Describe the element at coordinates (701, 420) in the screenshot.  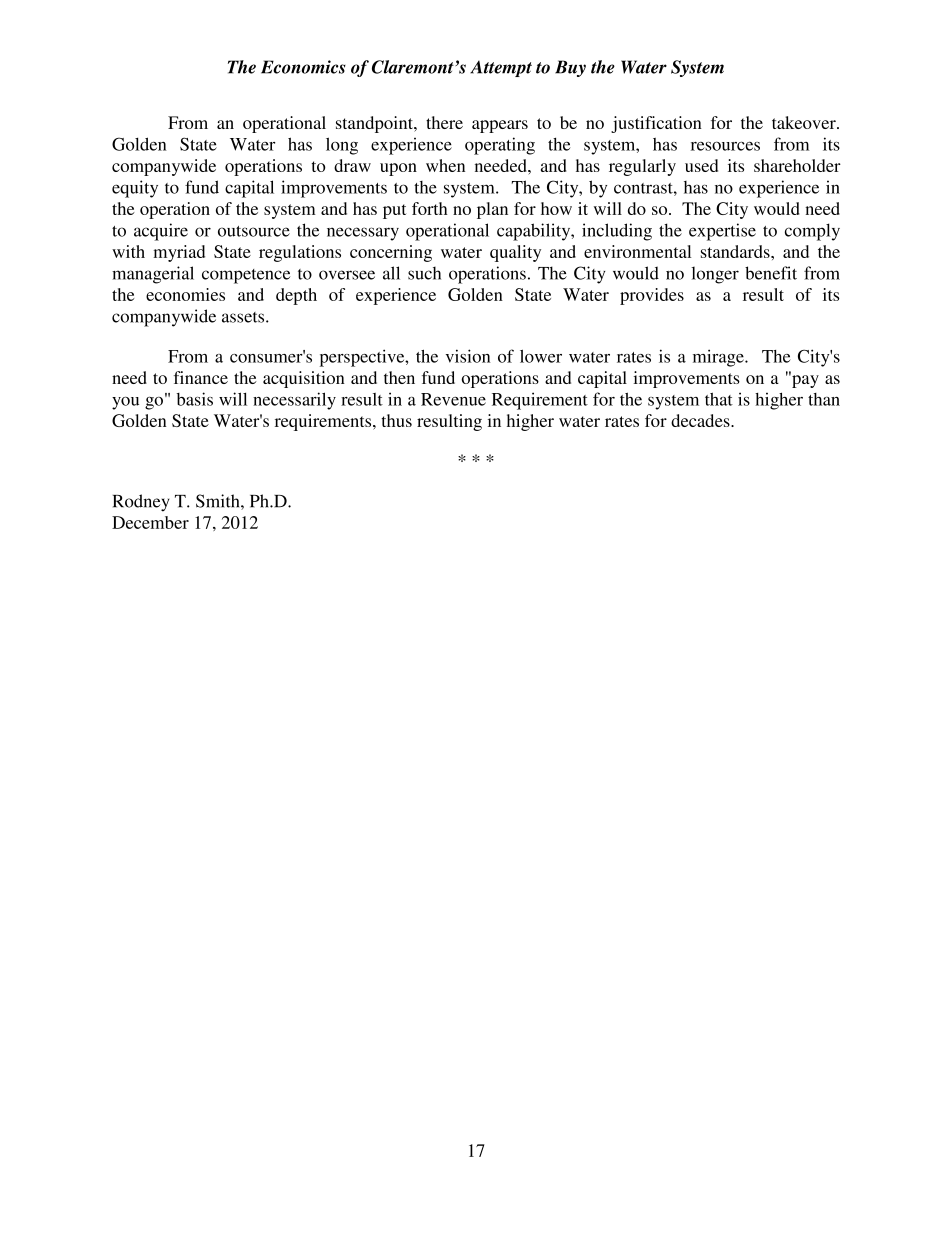
I see `decades` at that location.
